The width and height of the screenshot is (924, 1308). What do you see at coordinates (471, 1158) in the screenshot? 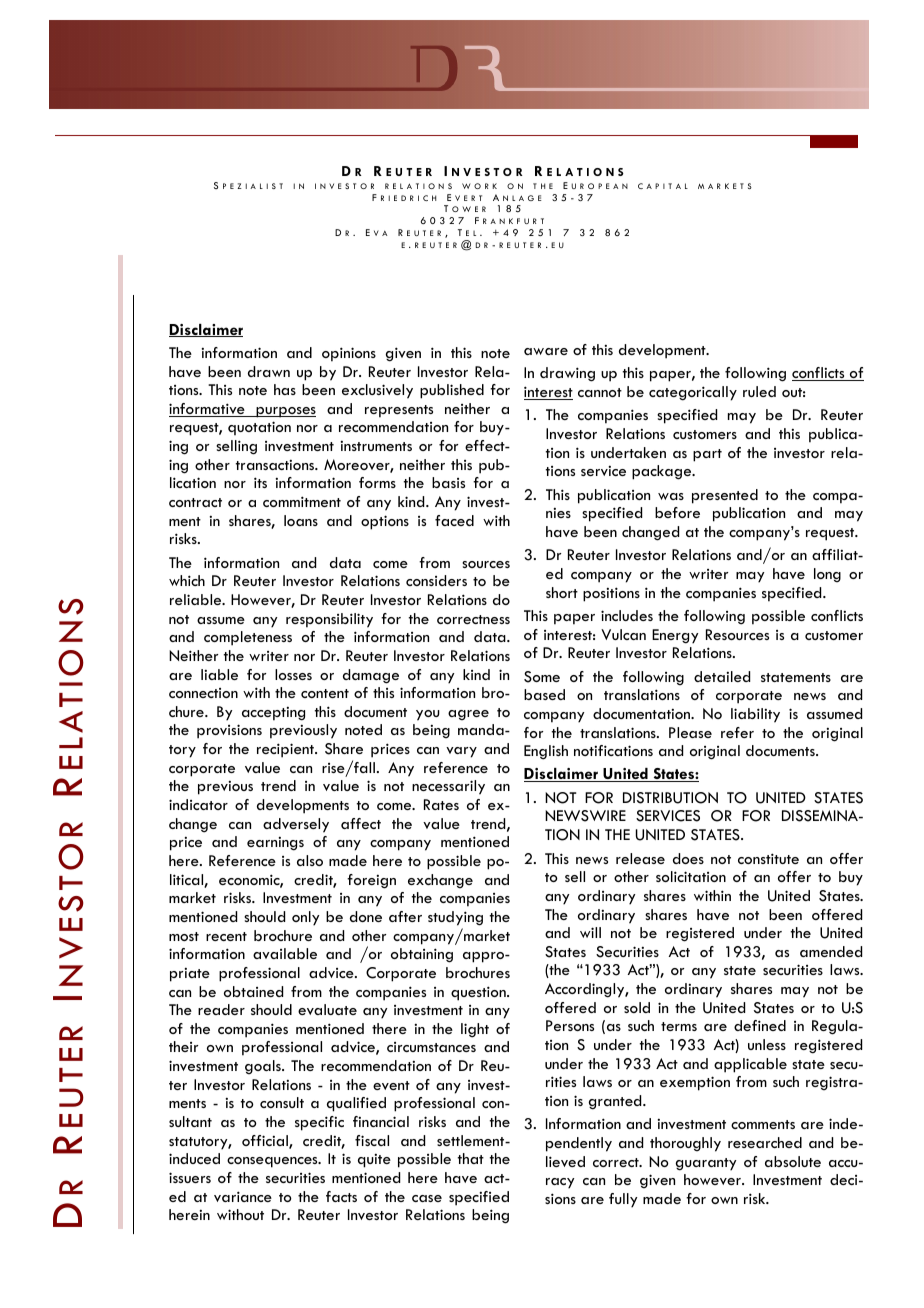
I see `that` at bounding box center [471, 1158].
